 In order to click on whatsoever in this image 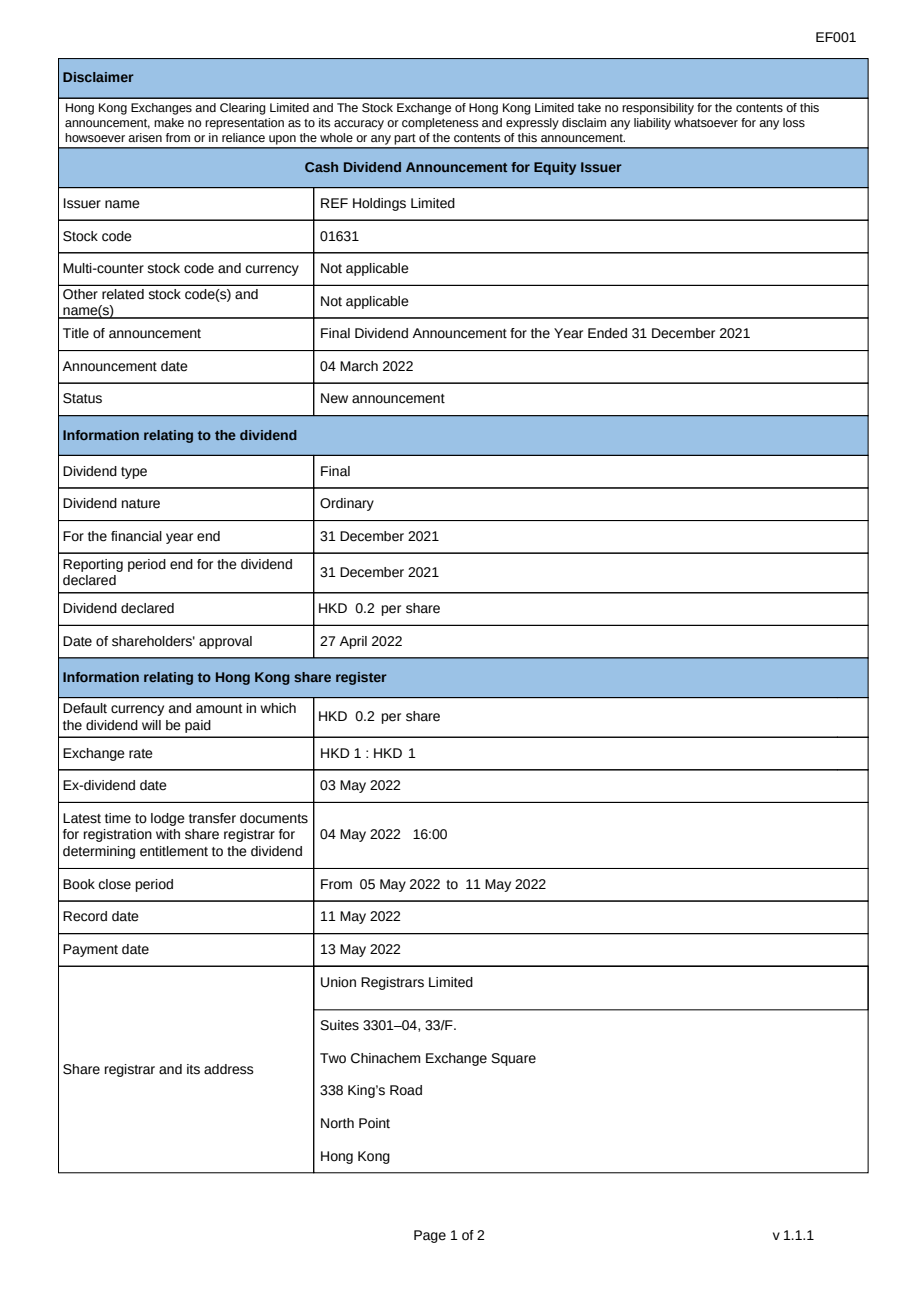, I will do `click(706, 122)`.
